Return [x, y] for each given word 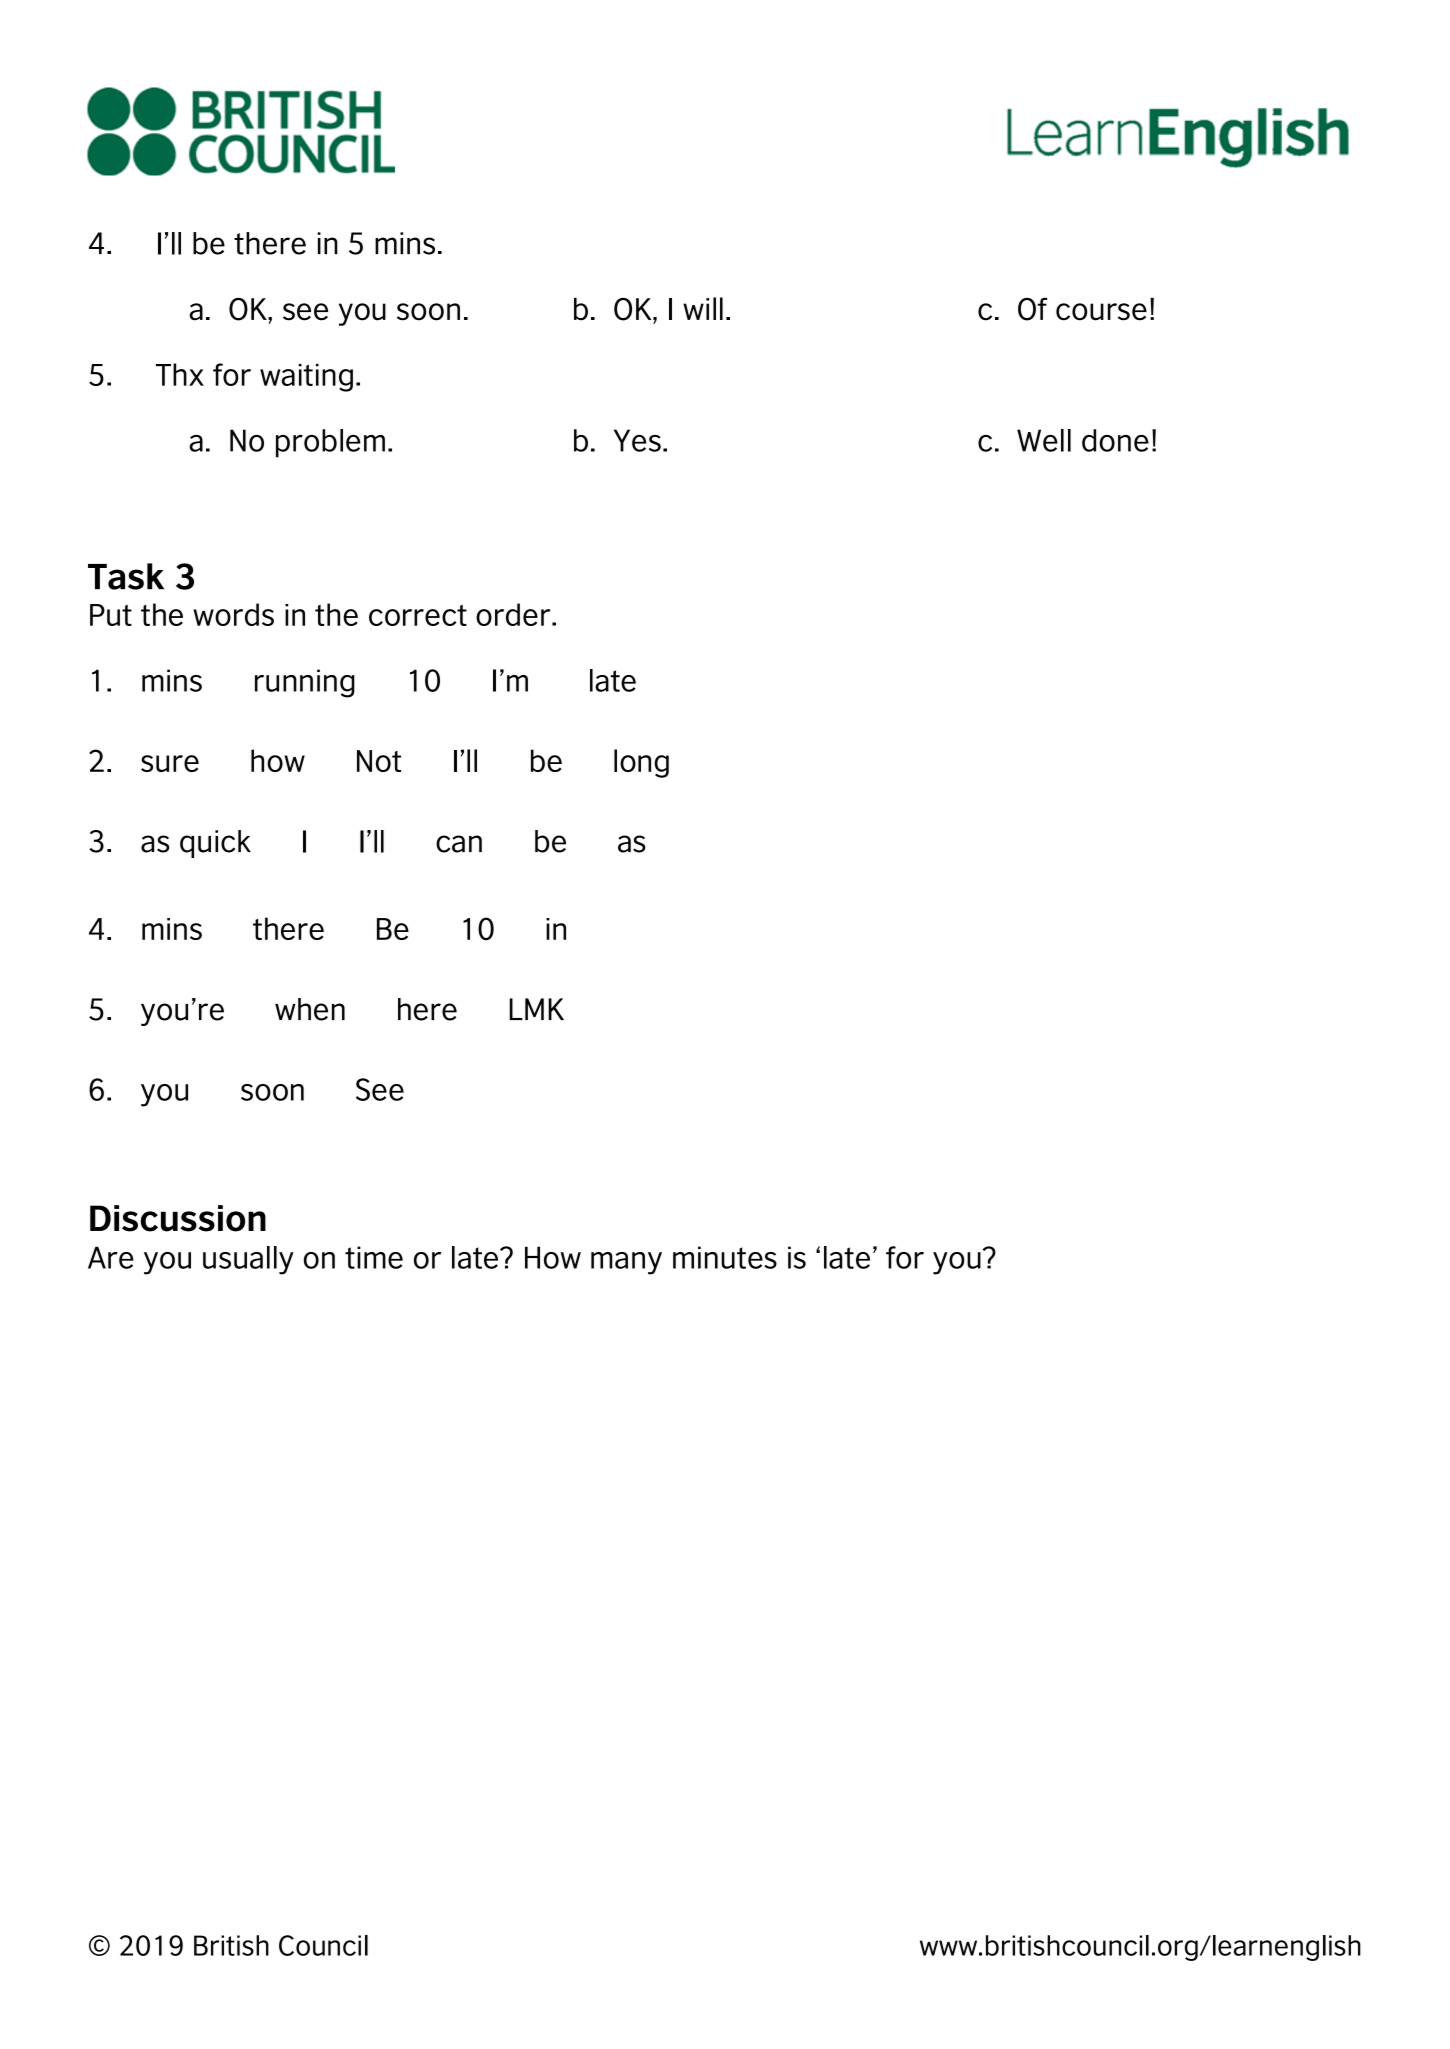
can [459, 844]
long [641, 763]
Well [1044, 440]
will [703, 308]
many [626, 1263]
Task [126, 576]
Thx [180, 374]
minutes [725, 1257]
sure [170, 763]
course [1101, 312]
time [374, 1257]
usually [248, 1260]
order [514, 614]
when [310, 1009]
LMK [536, 1009]
